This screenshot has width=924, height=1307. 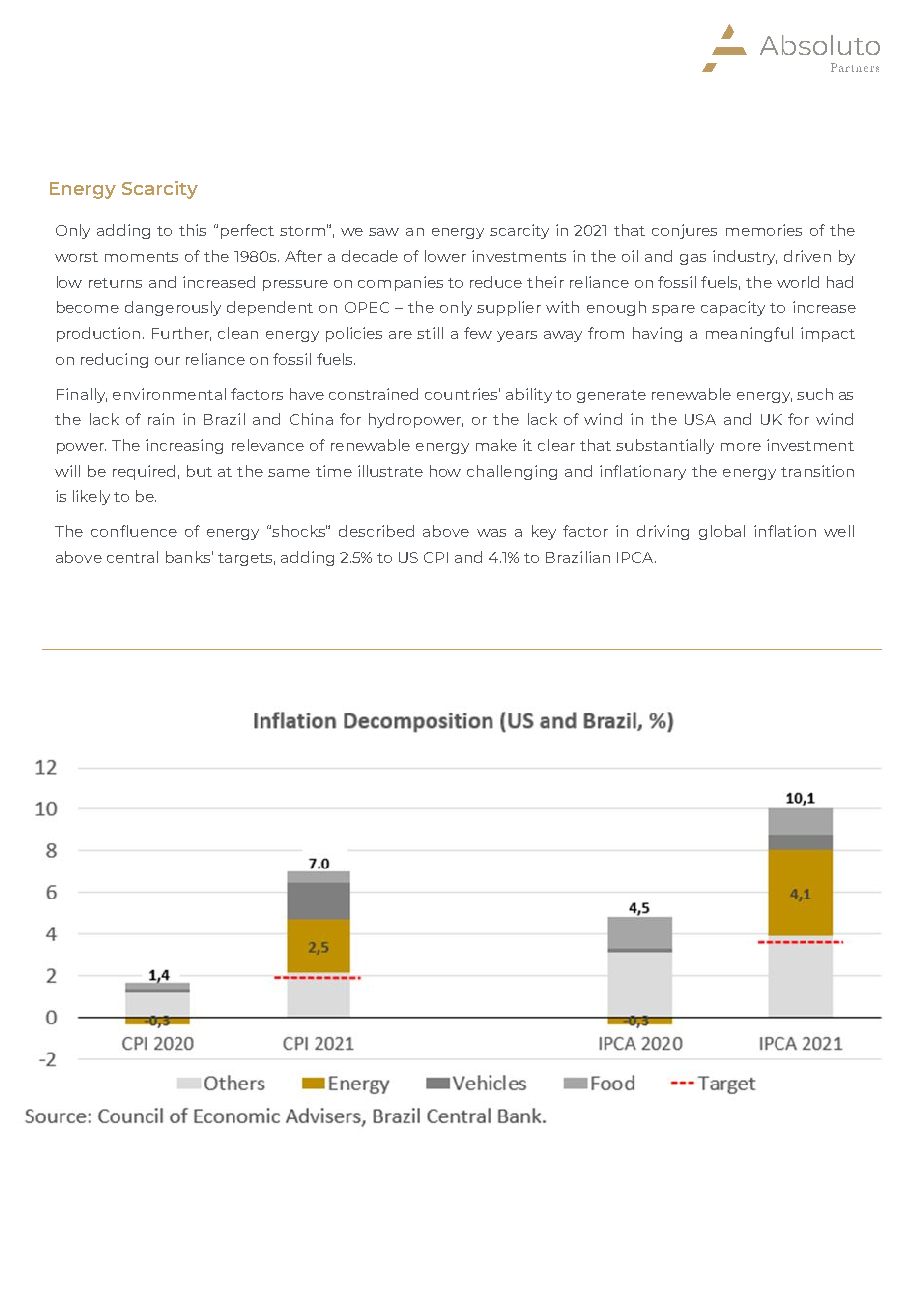 What do you see at coordinates (722, 532) in the screenshot?
I see `global` at bounding box center [722, 532].
